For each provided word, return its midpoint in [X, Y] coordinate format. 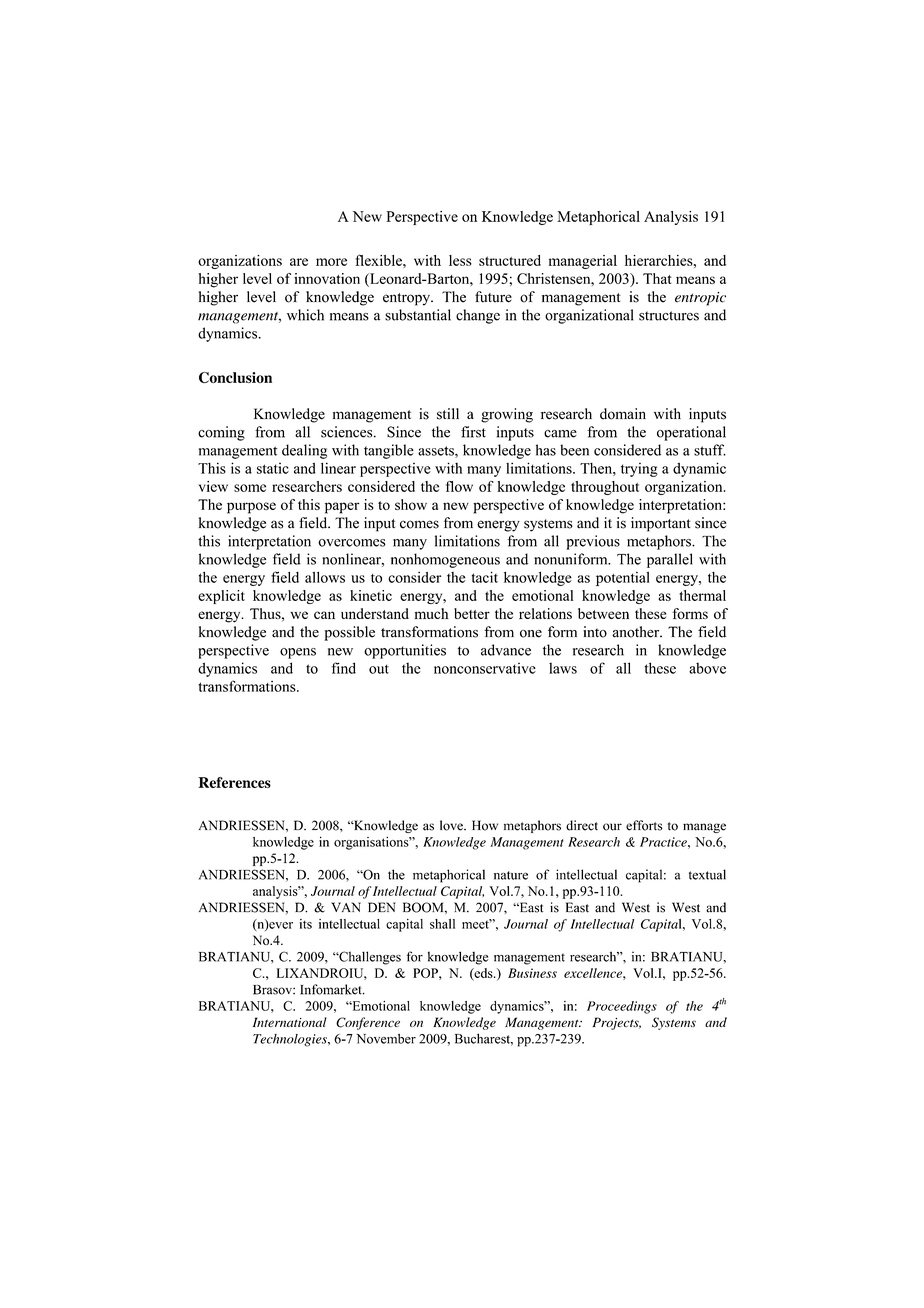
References [234, 782]
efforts [644, 825]
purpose [251, 508]
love [452, 825]
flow [459, 486]
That [657, 278]
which [305, 315]
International [290, 1022]
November [386, 1039]
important [661, 524]
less [460, 260]
